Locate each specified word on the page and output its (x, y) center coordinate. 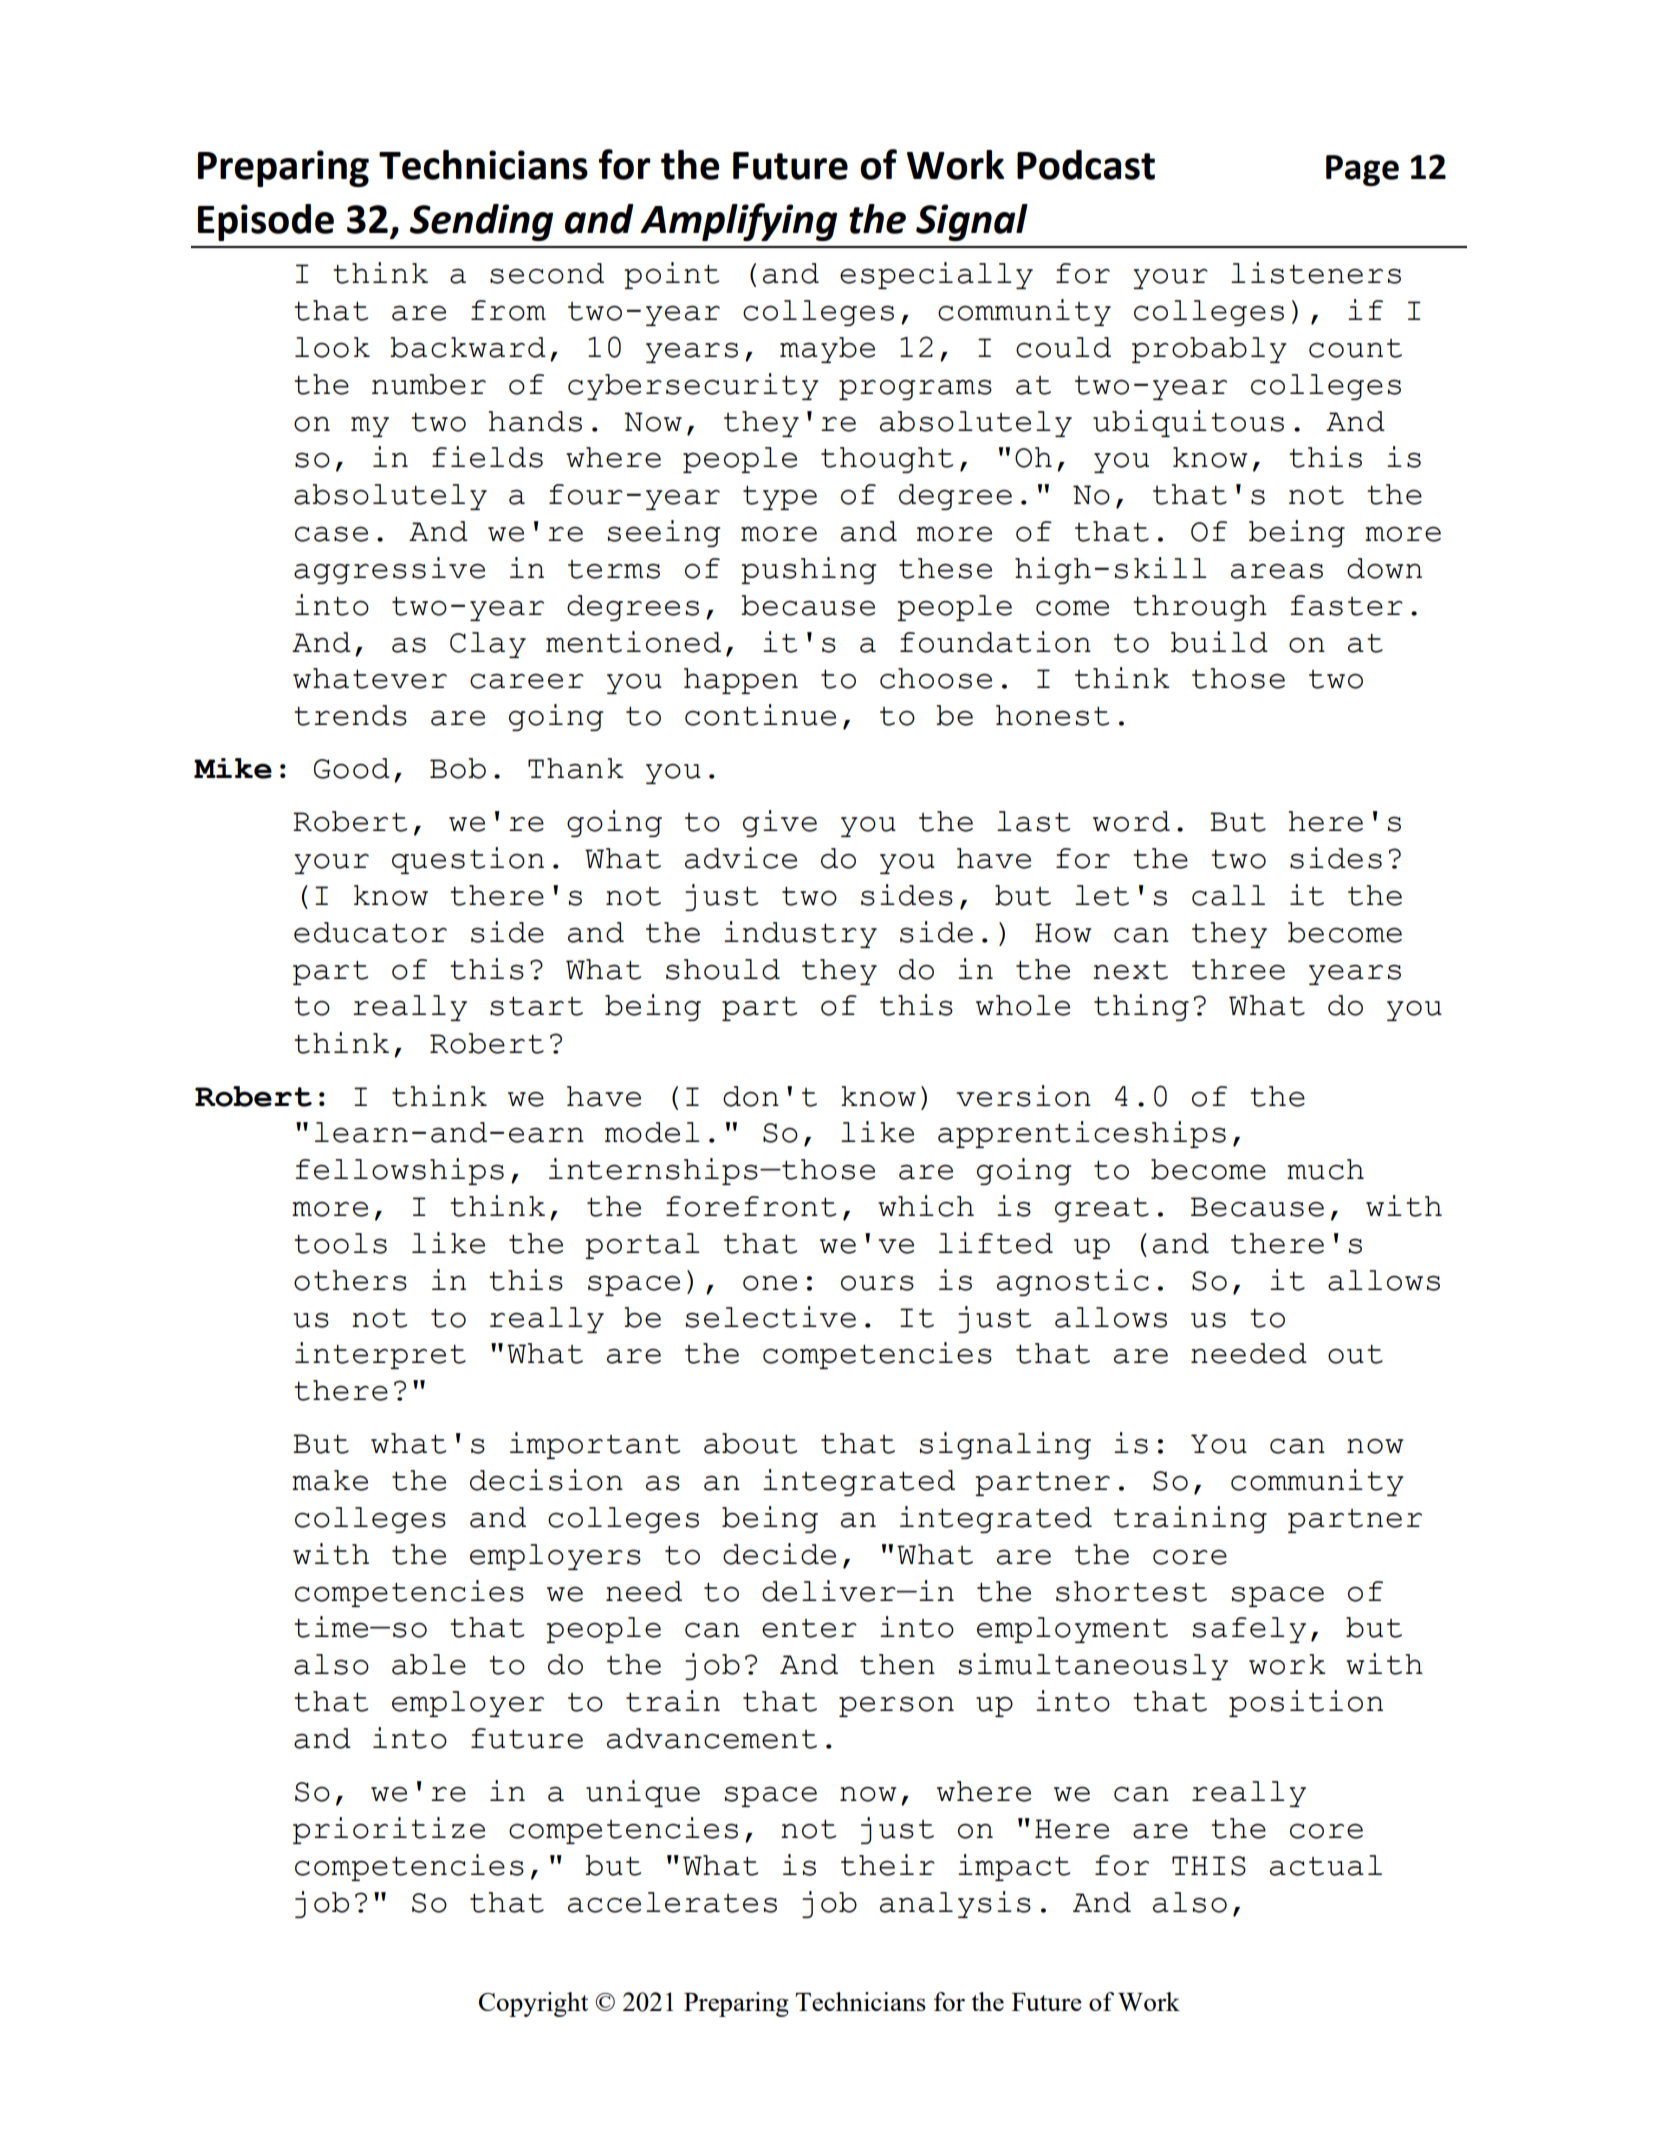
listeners (1316, 273)
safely (1249, 1630)
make (330, 1480)
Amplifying (738, 222)
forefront (751, 1206)
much (1325, 1169)
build (1219, 642)
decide (779, 1554)
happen (741, 681)
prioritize (389, 1830)
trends (350, 715)
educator (370, 932)
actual (1326, 1865)
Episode (266, 222)
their (888, 1865)
